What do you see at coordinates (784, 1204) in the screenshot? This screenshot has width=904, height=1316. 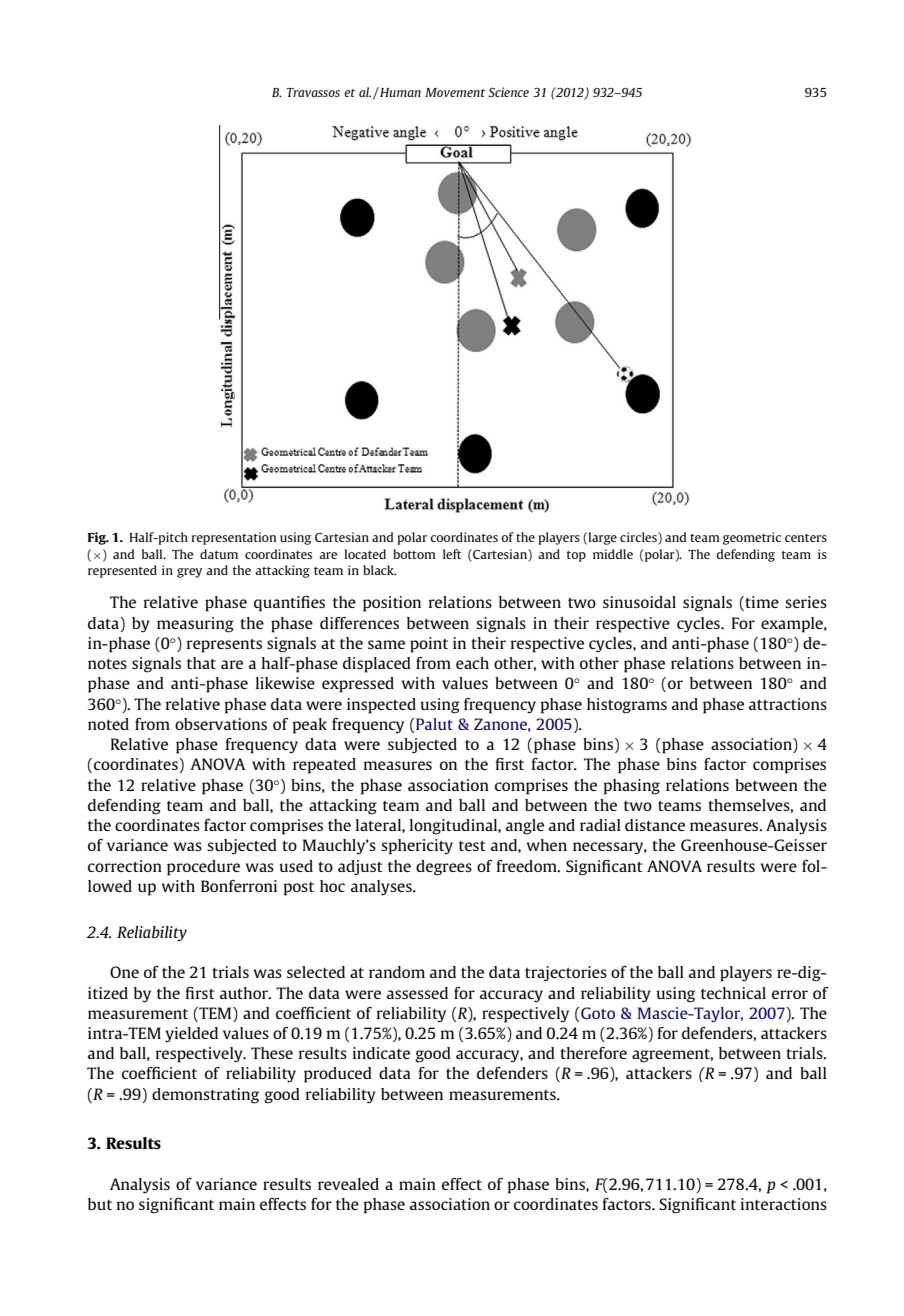 I see `interactions` at bounding box center [784, 1204].
